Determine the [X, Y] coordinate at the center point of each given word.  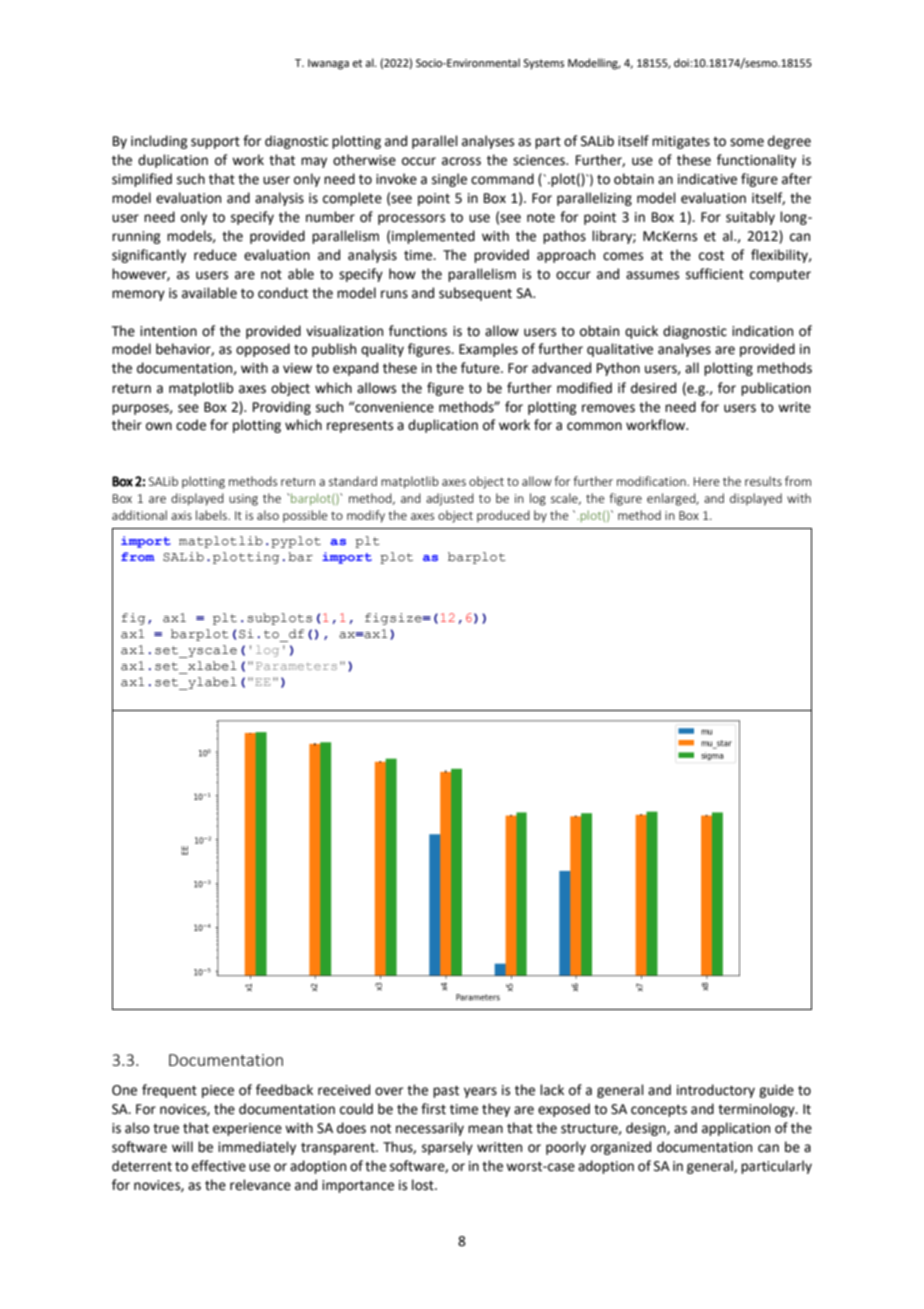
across [461, 161]
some [747, 142]
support [215, 143]
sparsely [447, 1148]
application [736, 1129]
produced [503, 516]
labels [213, 515]
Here [707, 481]
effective [219, 1166]
